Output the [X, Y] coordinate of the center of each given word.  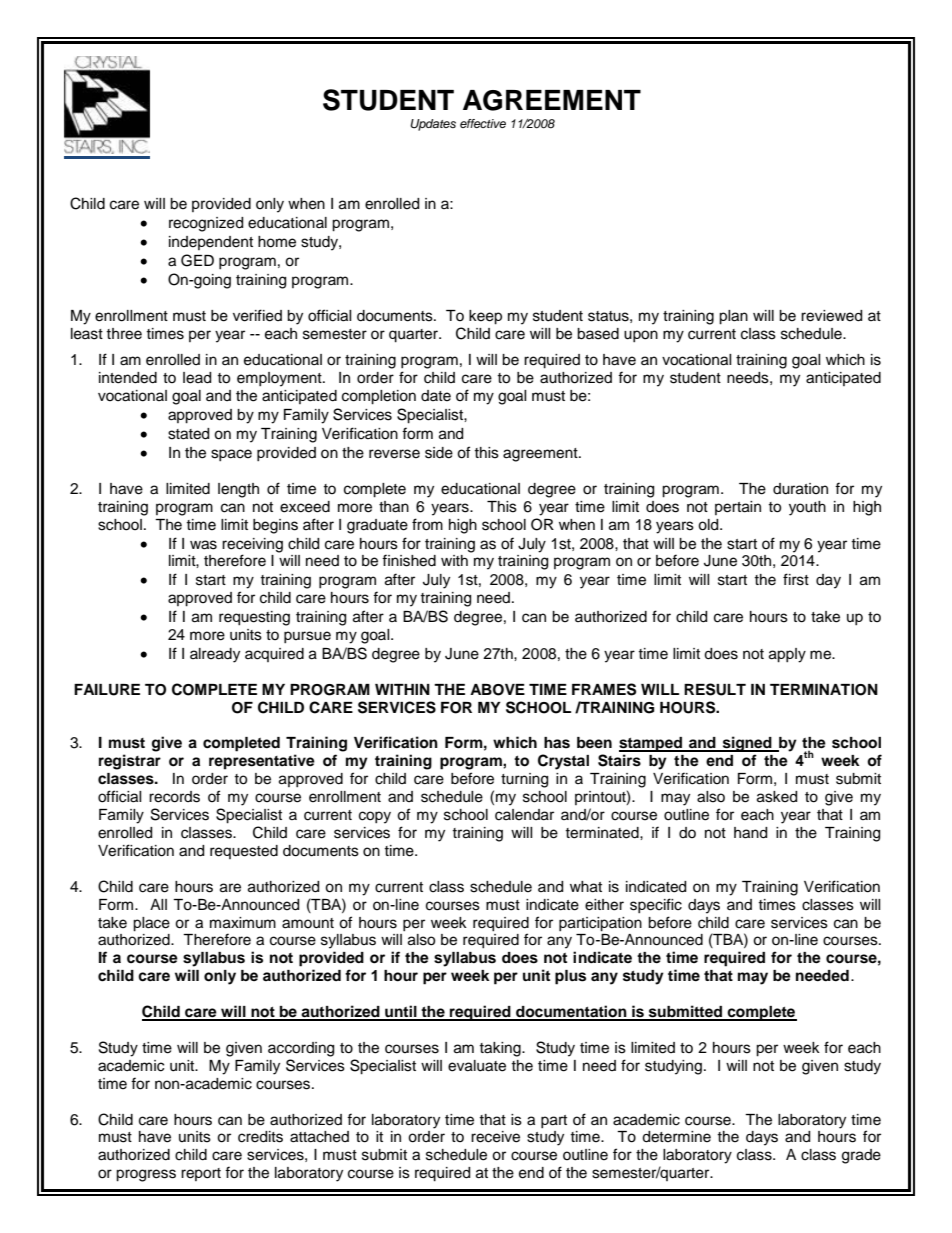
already [215, 655]
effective [483, 123]
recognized [206, 224]
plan [733, 317]
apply [787, 655]
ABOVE [497, 690]
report [201, 1174]
